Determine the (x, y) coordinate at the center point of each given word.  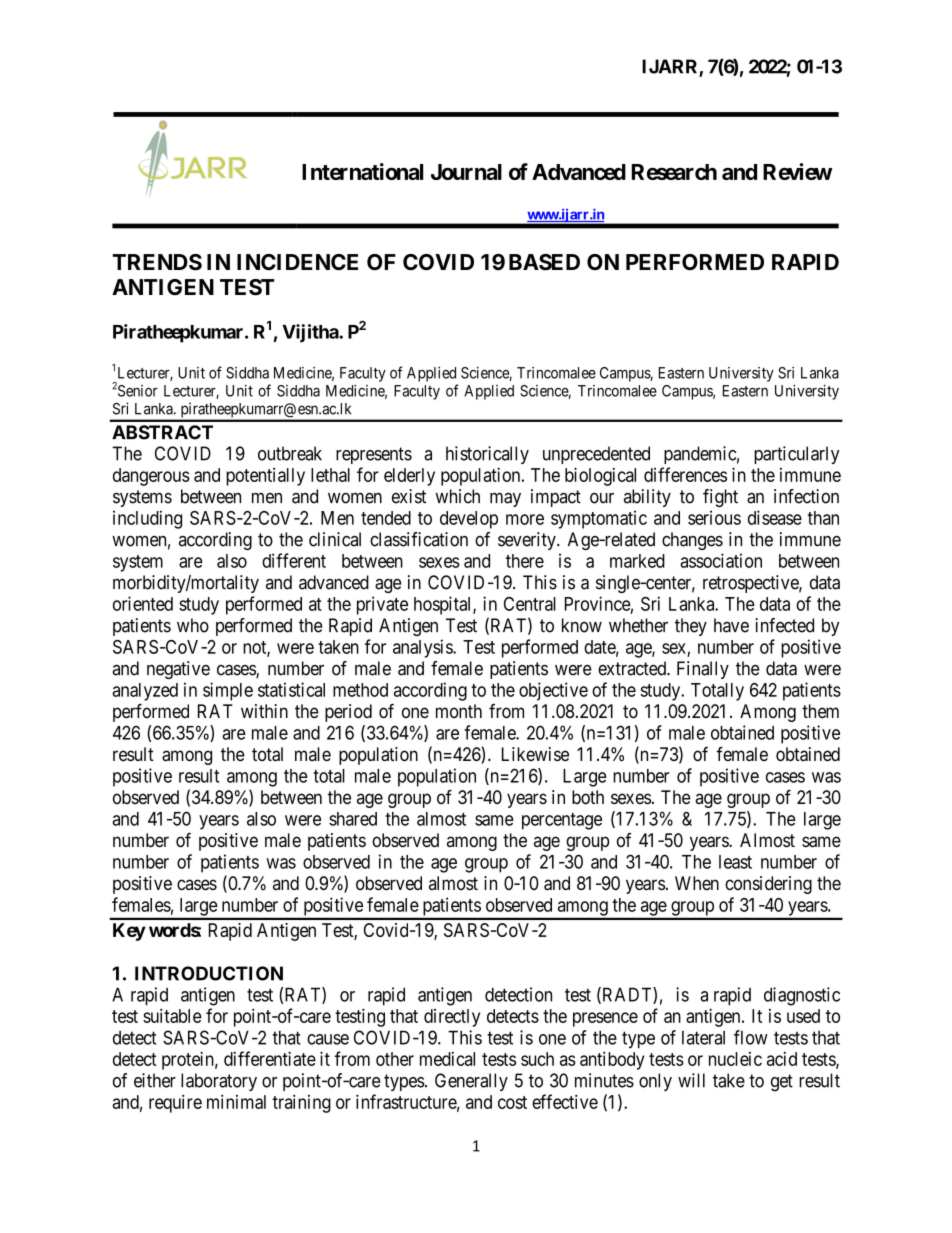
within (264, 711)
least (735, 862)
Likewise (535, 754)
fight (720, 498)
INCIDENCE (297, 262)
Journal (466, 172)
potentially (265, 477)
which (458, 496)
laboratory (219, 1082)
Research (674, 172)
